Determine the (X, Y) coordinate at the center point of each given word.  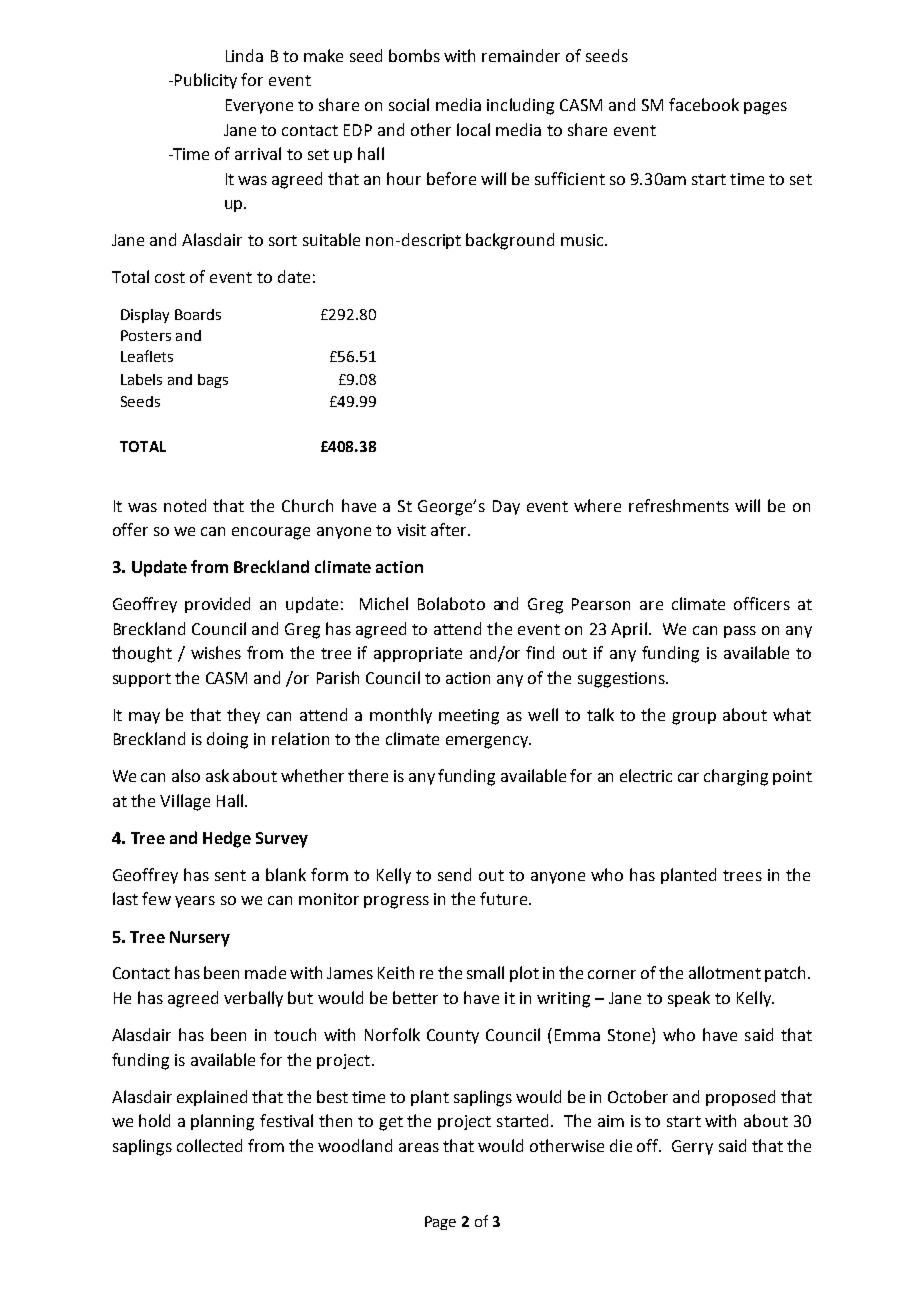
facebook (704, 104)
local (473, 129)
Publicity (206, 81)
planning (222, 1122)
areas (419, 1147)
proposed (740, 1098)
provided (217, 605)
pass (740, 632)
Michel (384, 603)
